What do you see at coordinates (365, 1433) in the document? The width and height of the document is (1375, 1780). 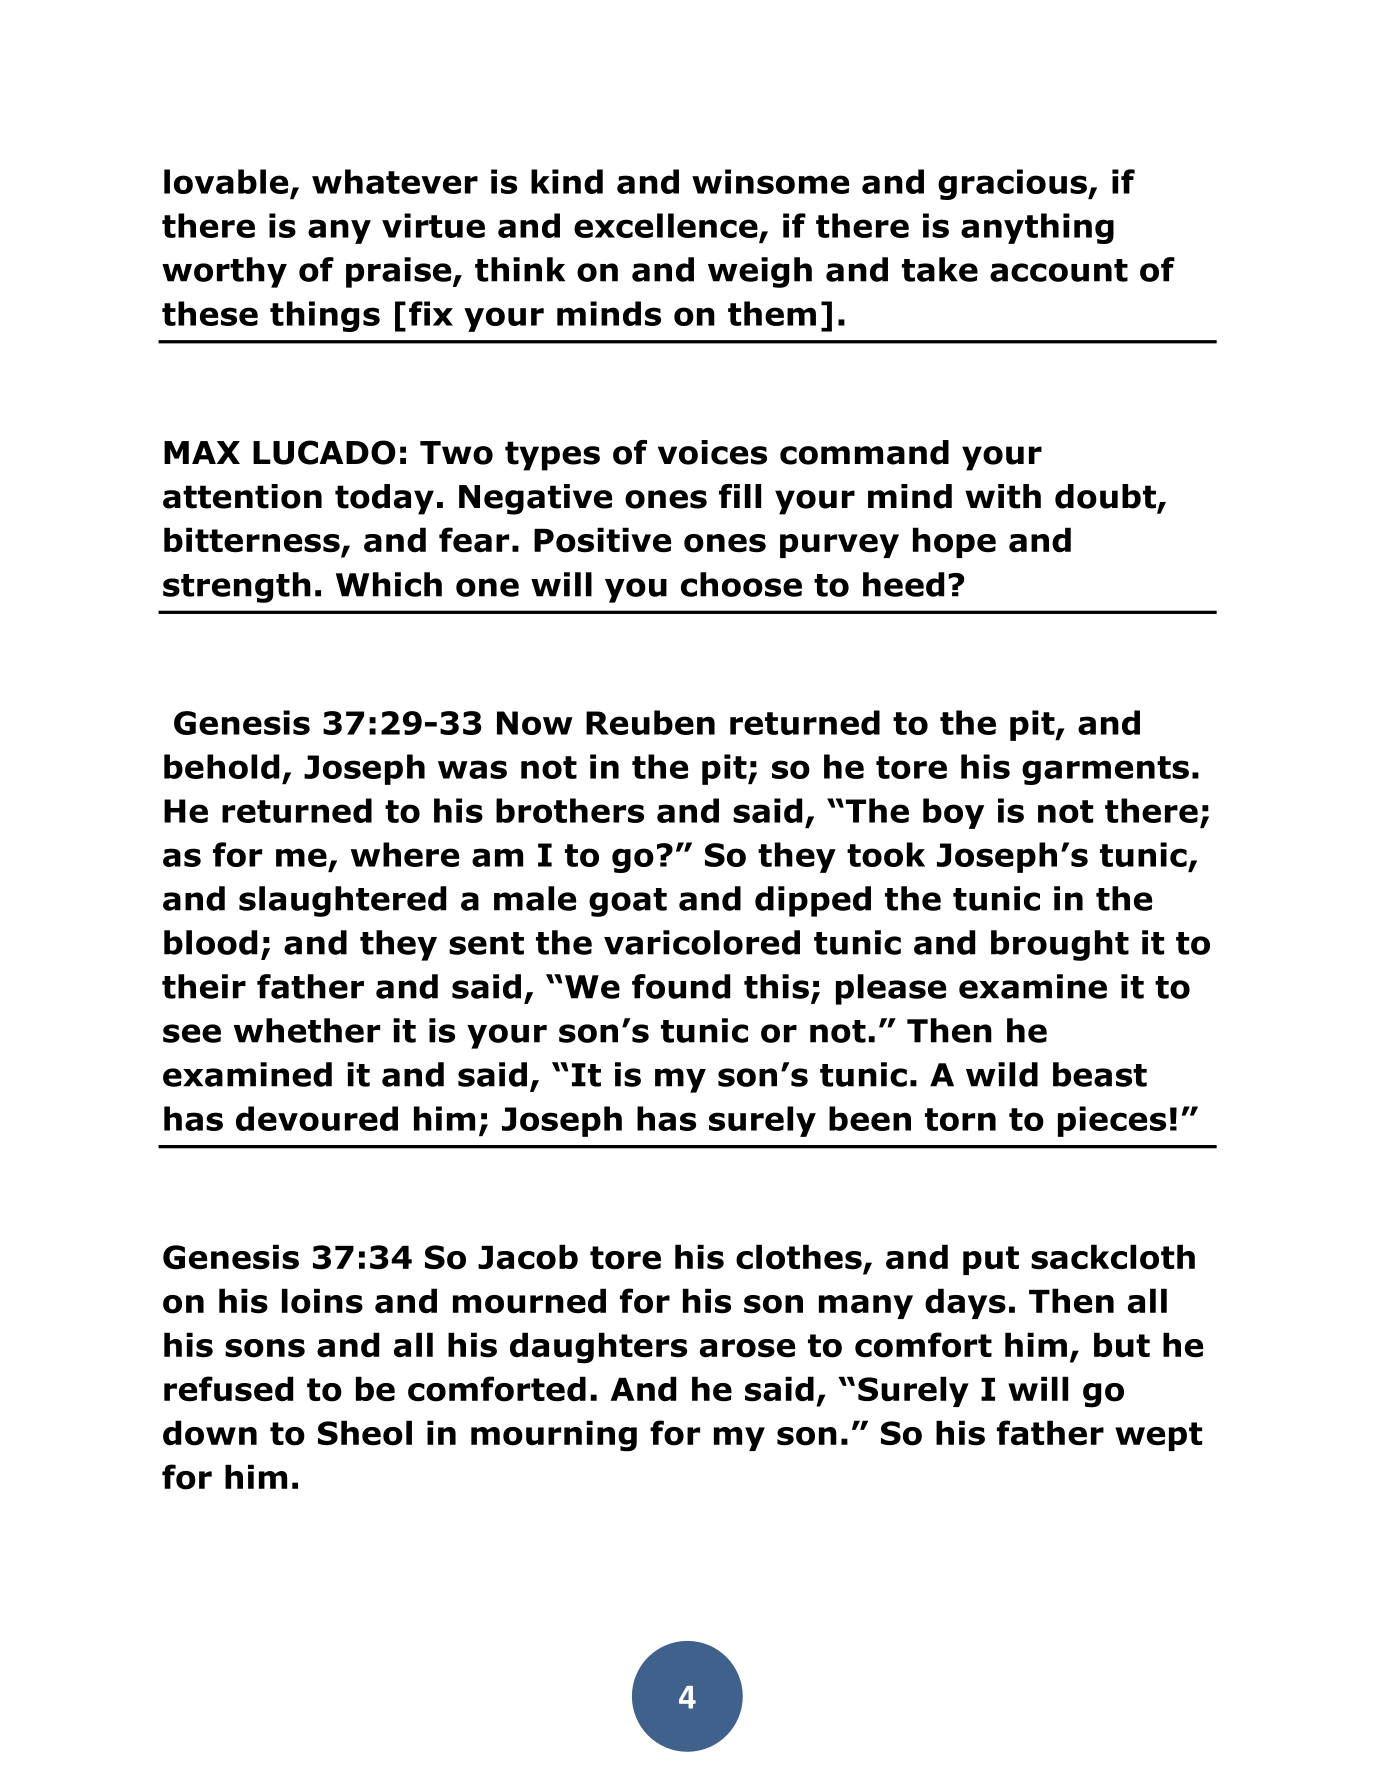 I see `Sheol` at bounding box center [365, 1433].
